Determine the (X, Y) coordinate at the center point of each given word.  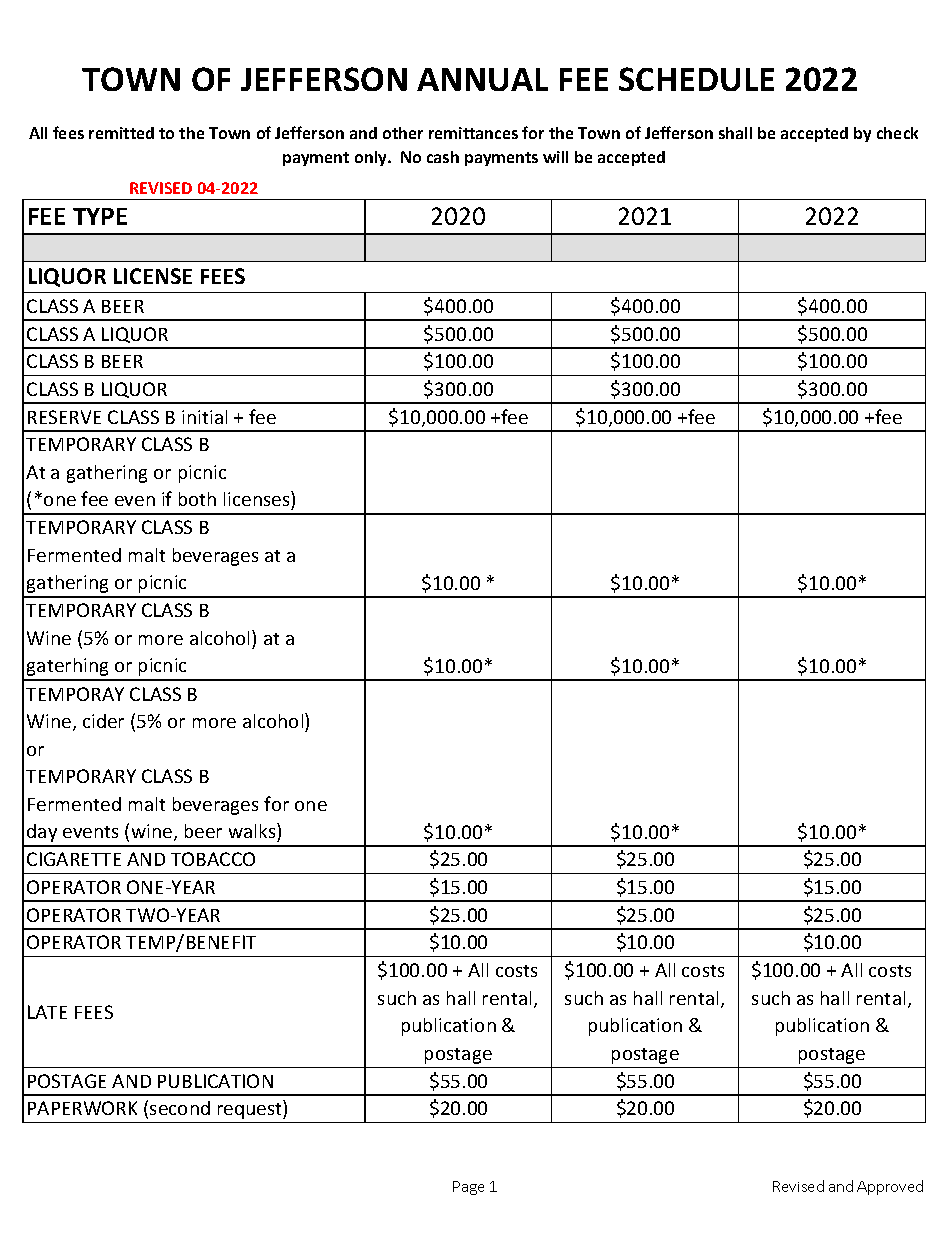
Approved (890, 1187)
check (897, 133)
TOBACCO (213, 859)
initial (204, 417)
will (555, 157)
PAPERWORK (82, 1108)
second (180, 1108)
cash (443, 157)
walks (253, 830)
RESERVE (64, 417)
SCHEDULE (696, 79)
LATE (47, 1012)
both (197, 499)
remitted (121, 133)
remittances (473, 133)
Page (468, 1188)
